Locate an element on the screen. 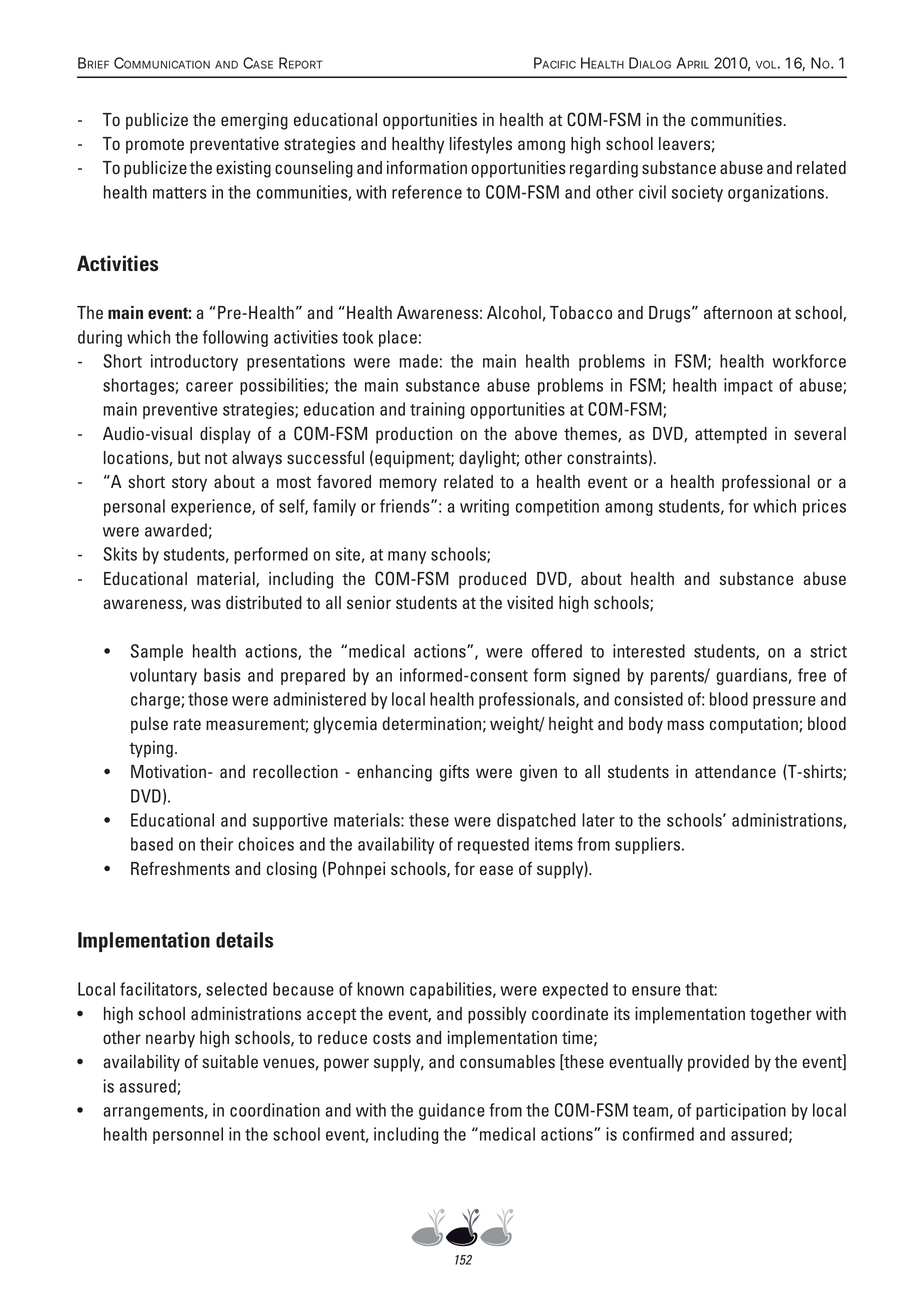 The height and width of the screenshot is (1297, 924). career is located at coordinates (209, 387).
